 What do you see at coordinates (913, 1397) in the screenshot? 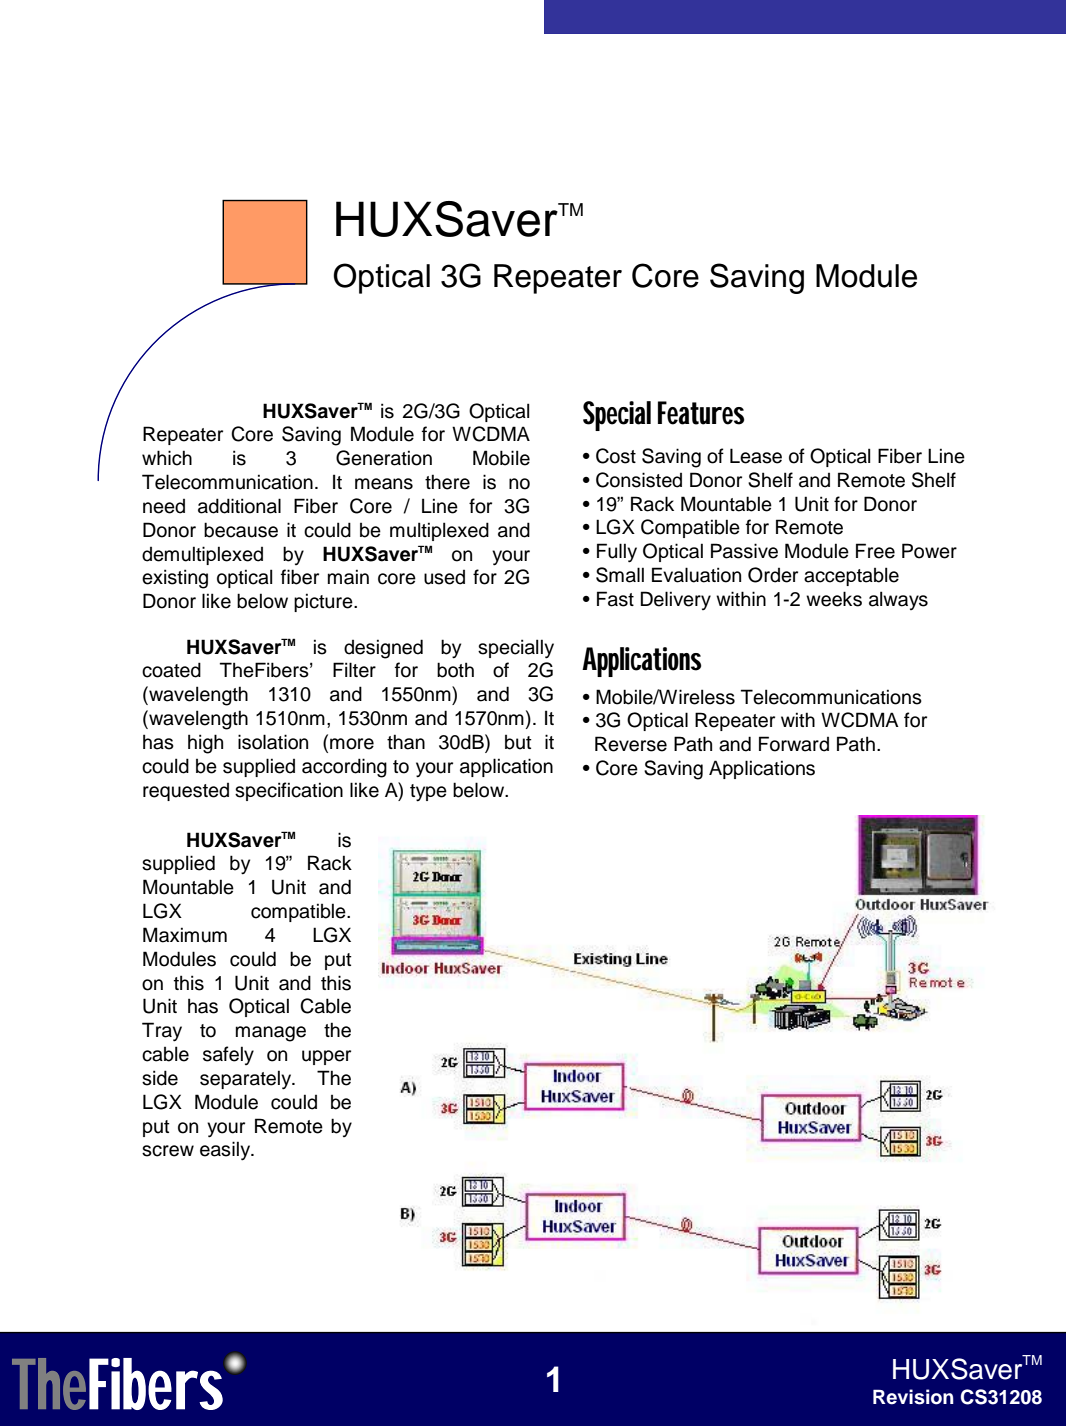
I see `Revision` at bounding box center [913, 1397].
